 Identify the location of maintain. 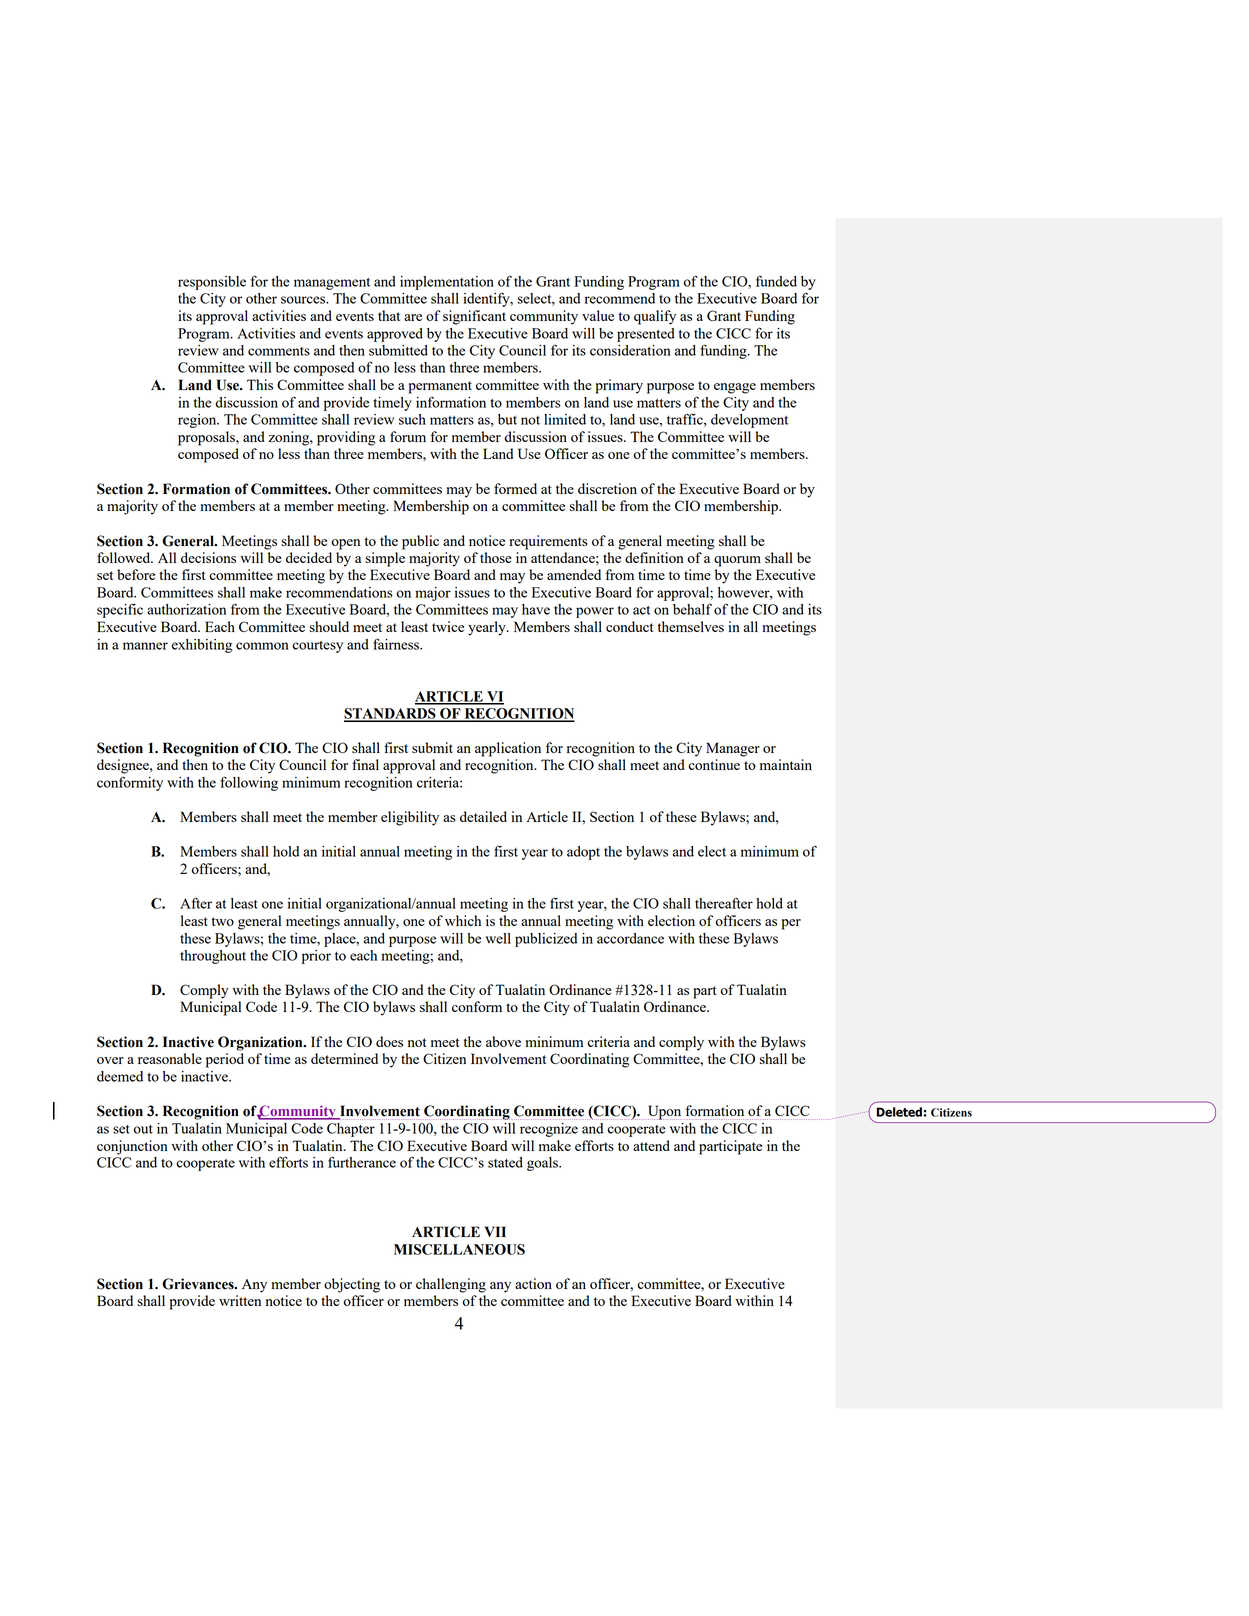
(786, 764).
